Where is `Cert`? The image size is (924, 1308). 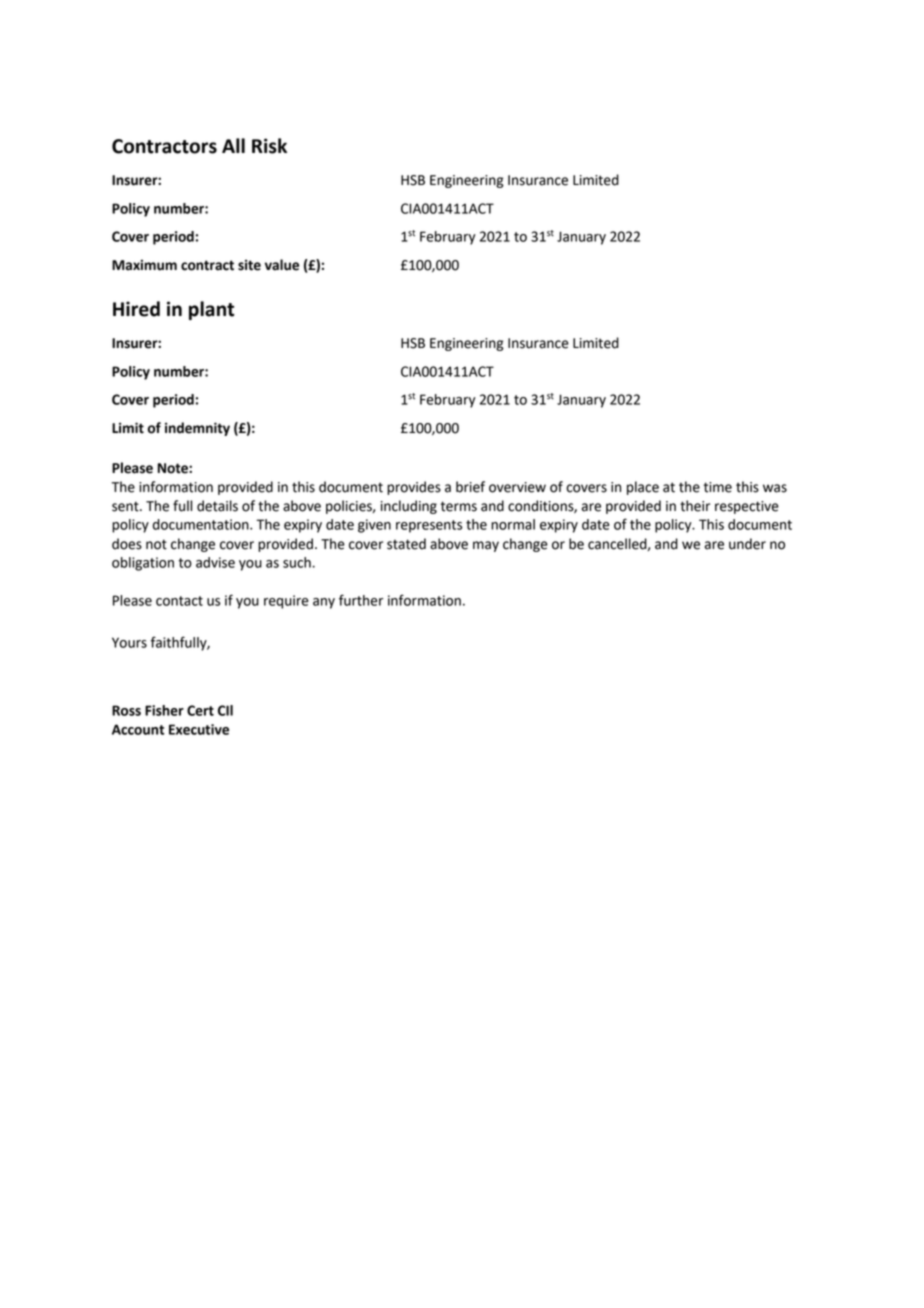 Cert is located at coordinates (200, 710).
